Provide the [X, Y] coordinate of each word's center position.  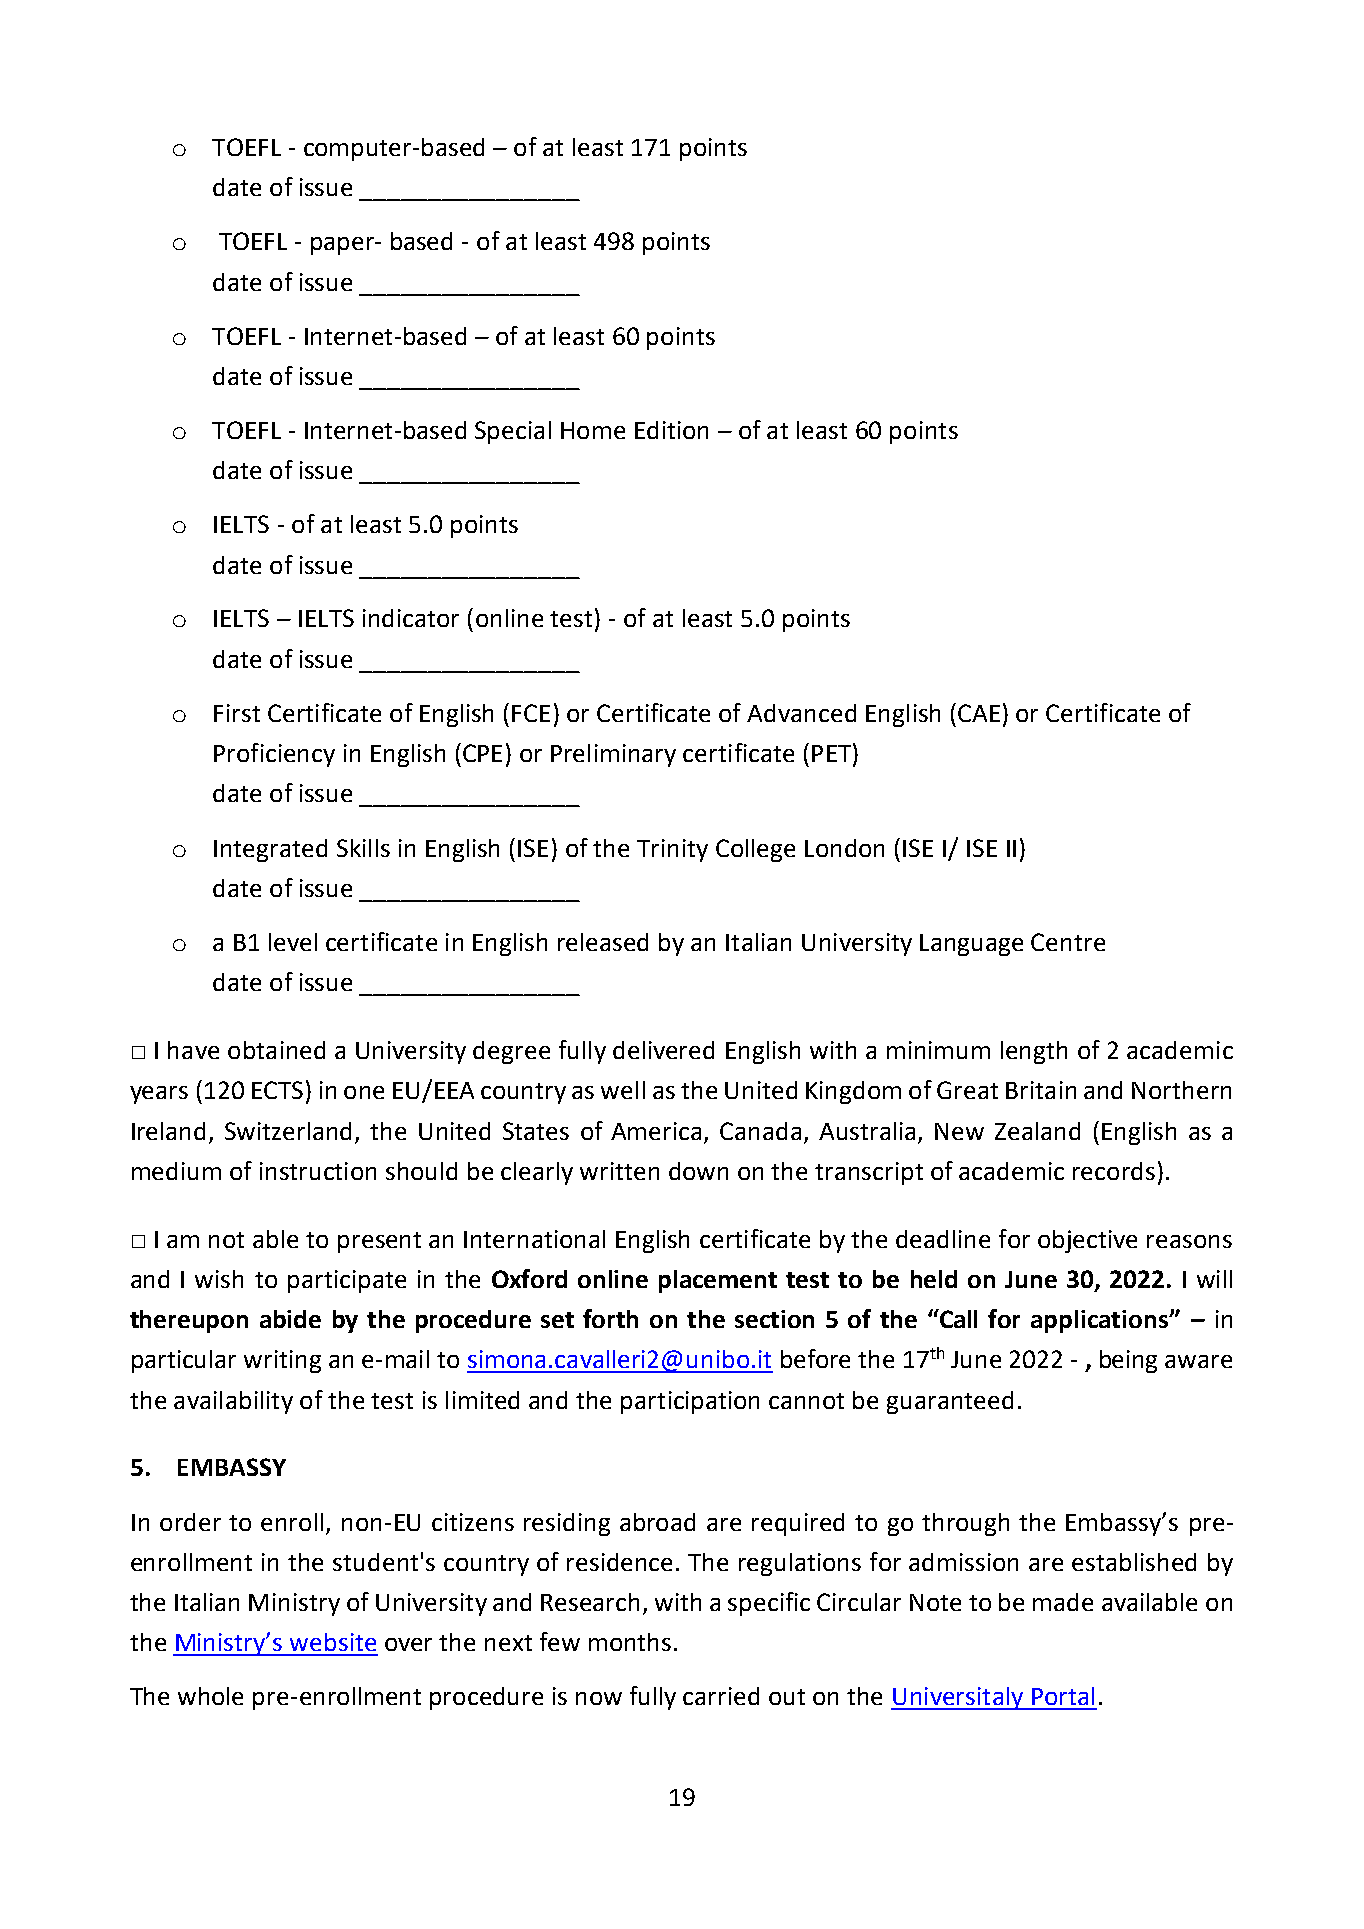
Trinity [672, 850]
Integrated [270, 850]
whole [210, 1696]
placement [718, 1281]
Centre [1068, 942]
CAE [979, 713]
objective [1087, 1241]
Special [513, 432]
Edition [671, 430]
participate [347, 1281]
